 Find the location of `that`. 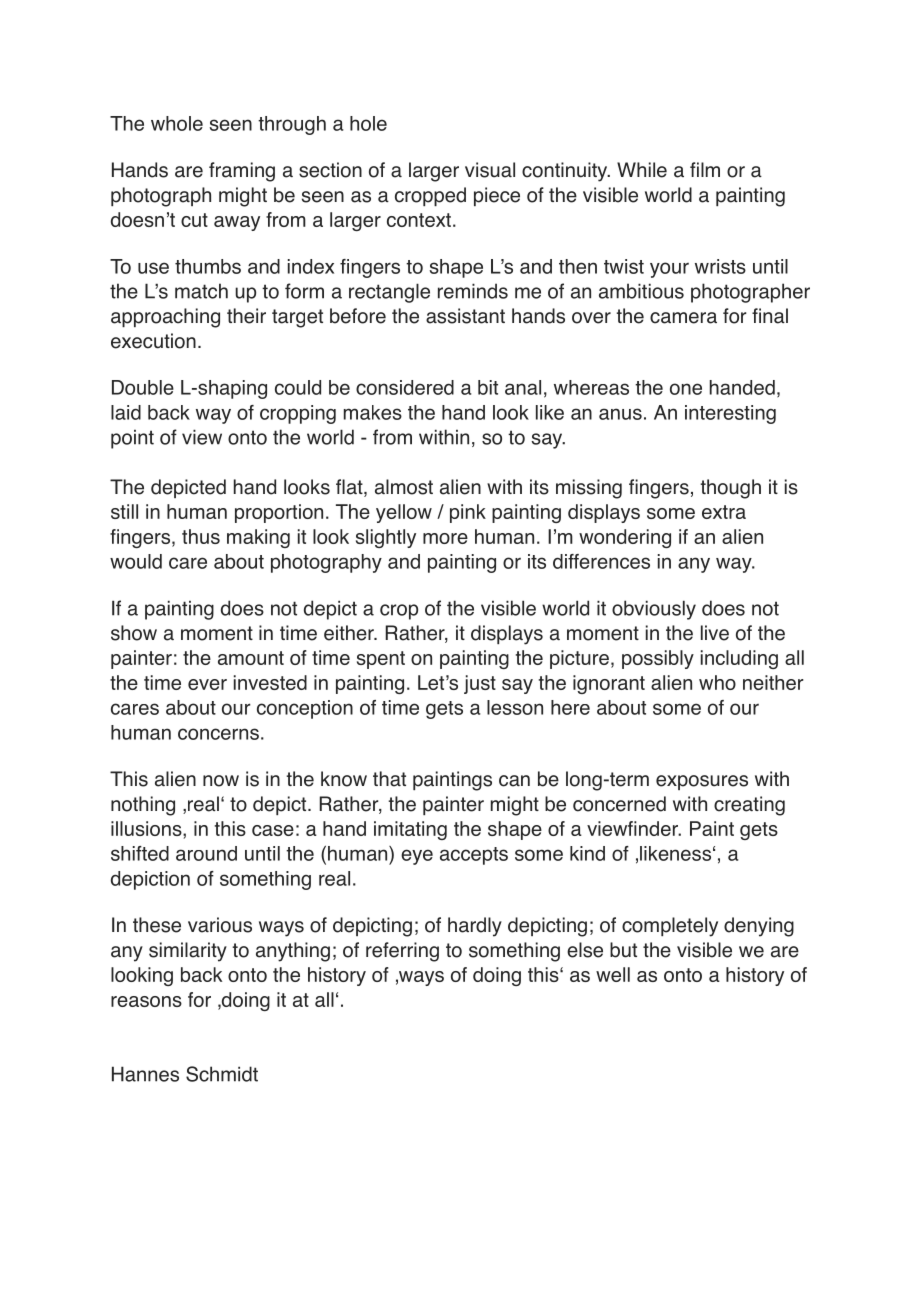

that is located at coordinates (389, 779).
